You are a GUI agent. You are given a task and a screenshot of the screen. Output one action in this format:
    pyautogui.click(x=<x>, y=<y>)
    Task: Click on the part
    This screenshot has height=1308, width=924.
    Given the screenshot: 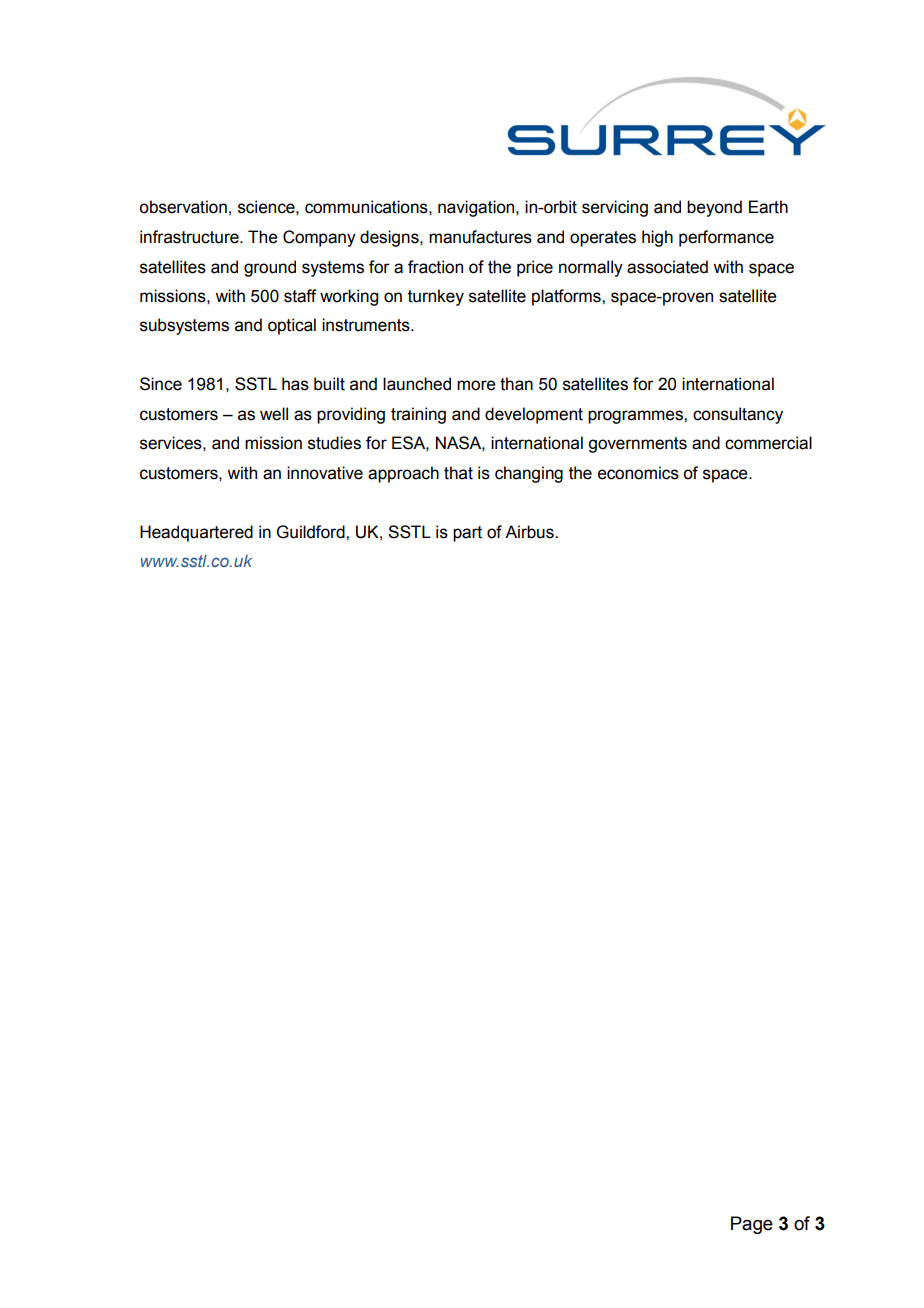 What is the action you would take?
    pyautogui.click(x=467, y=534)
